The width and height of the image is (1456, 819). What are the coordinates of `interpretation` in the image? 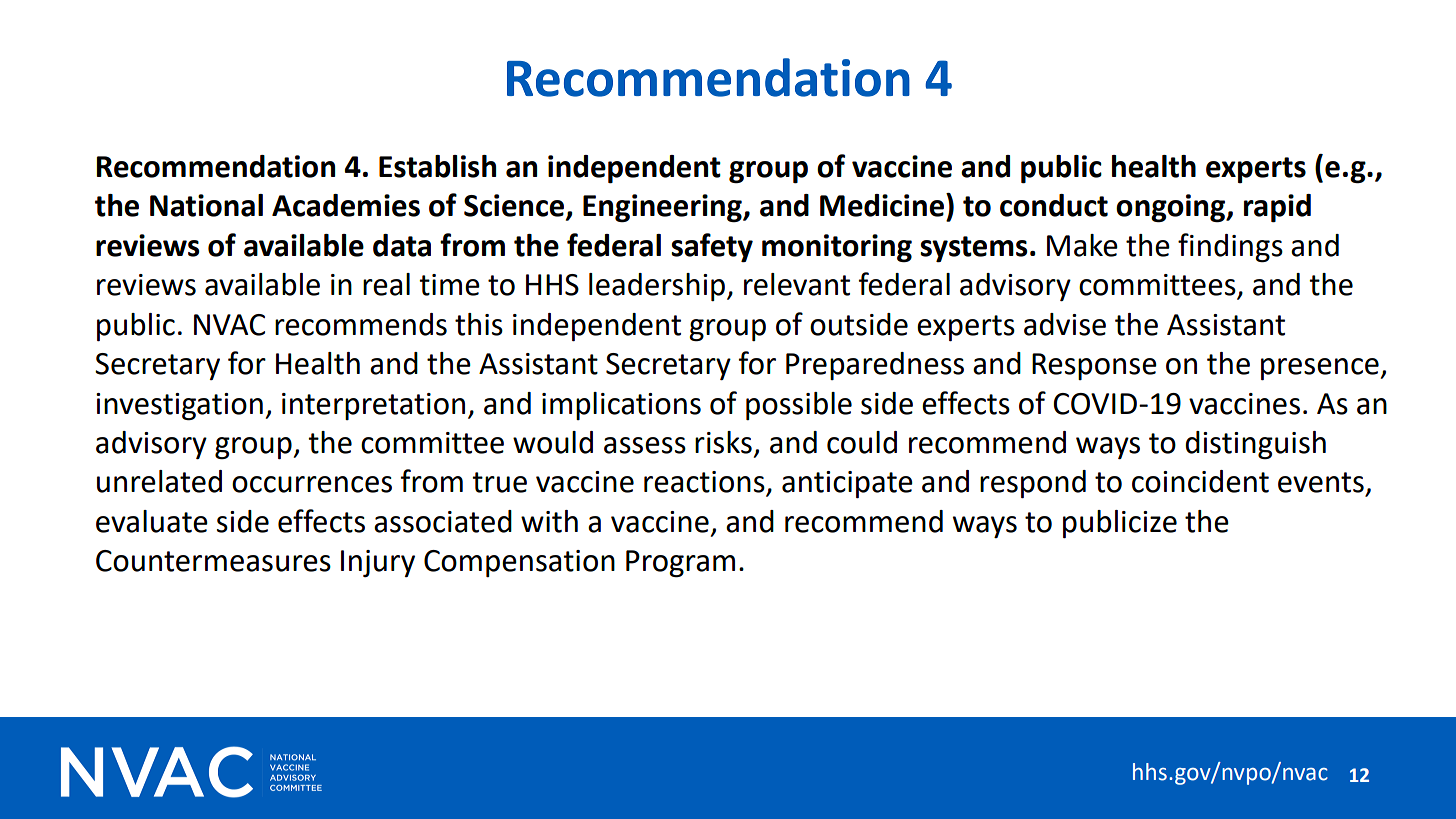 It's located at (373, 406).
